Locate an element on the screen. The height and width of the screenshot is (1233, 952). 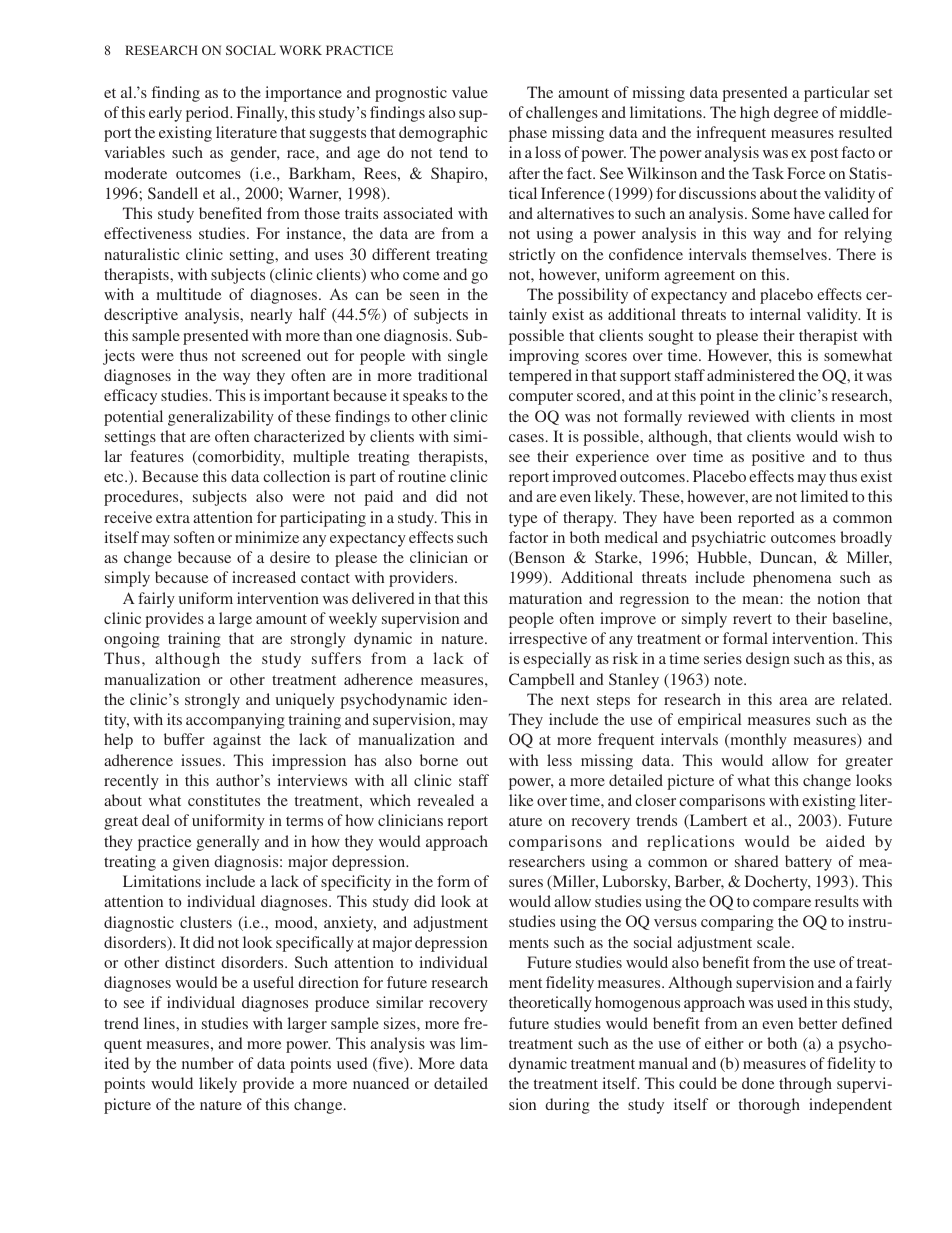
period is located at coordinates (209, 114).
